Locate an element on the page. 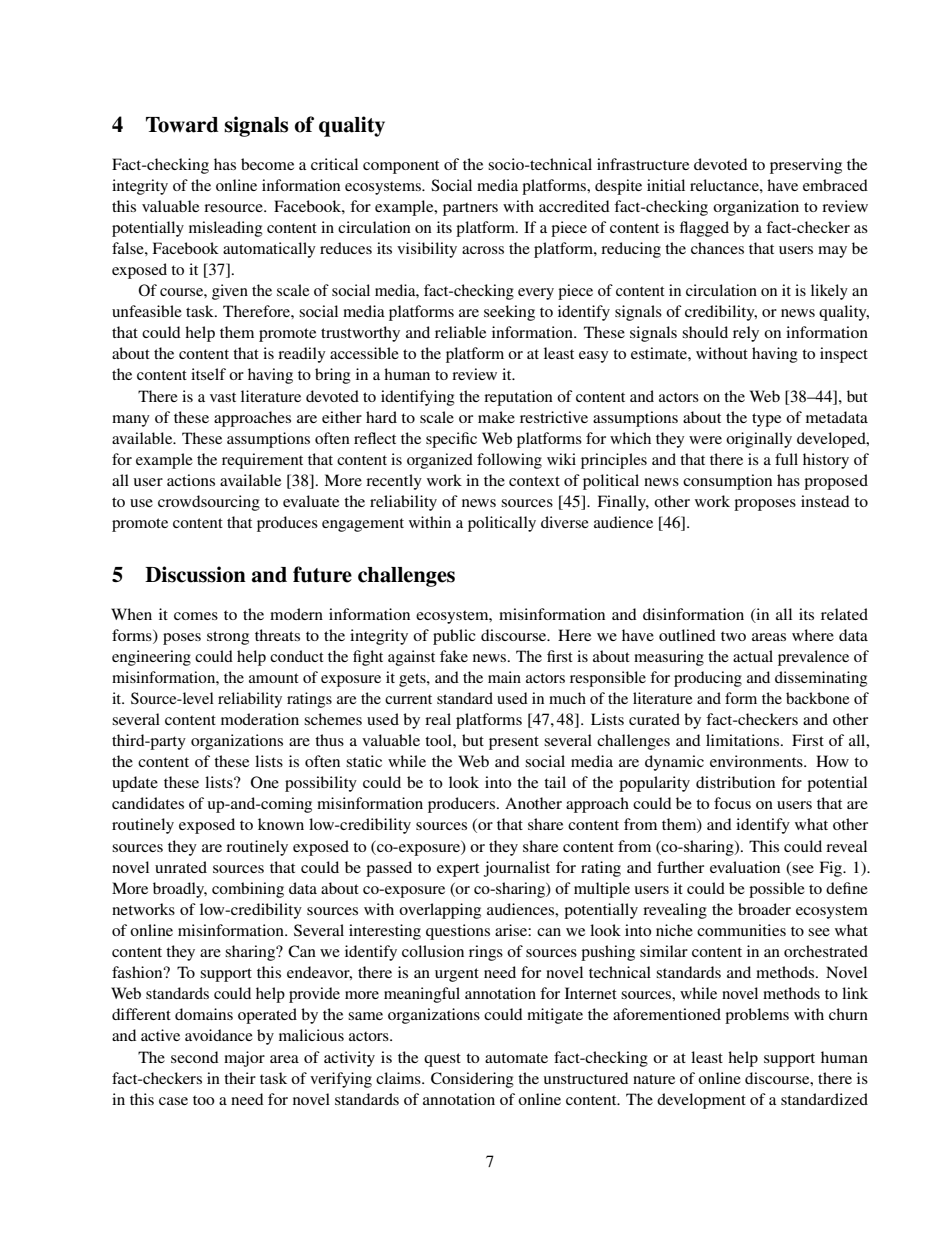  type is located at coordinates (766, 420).
